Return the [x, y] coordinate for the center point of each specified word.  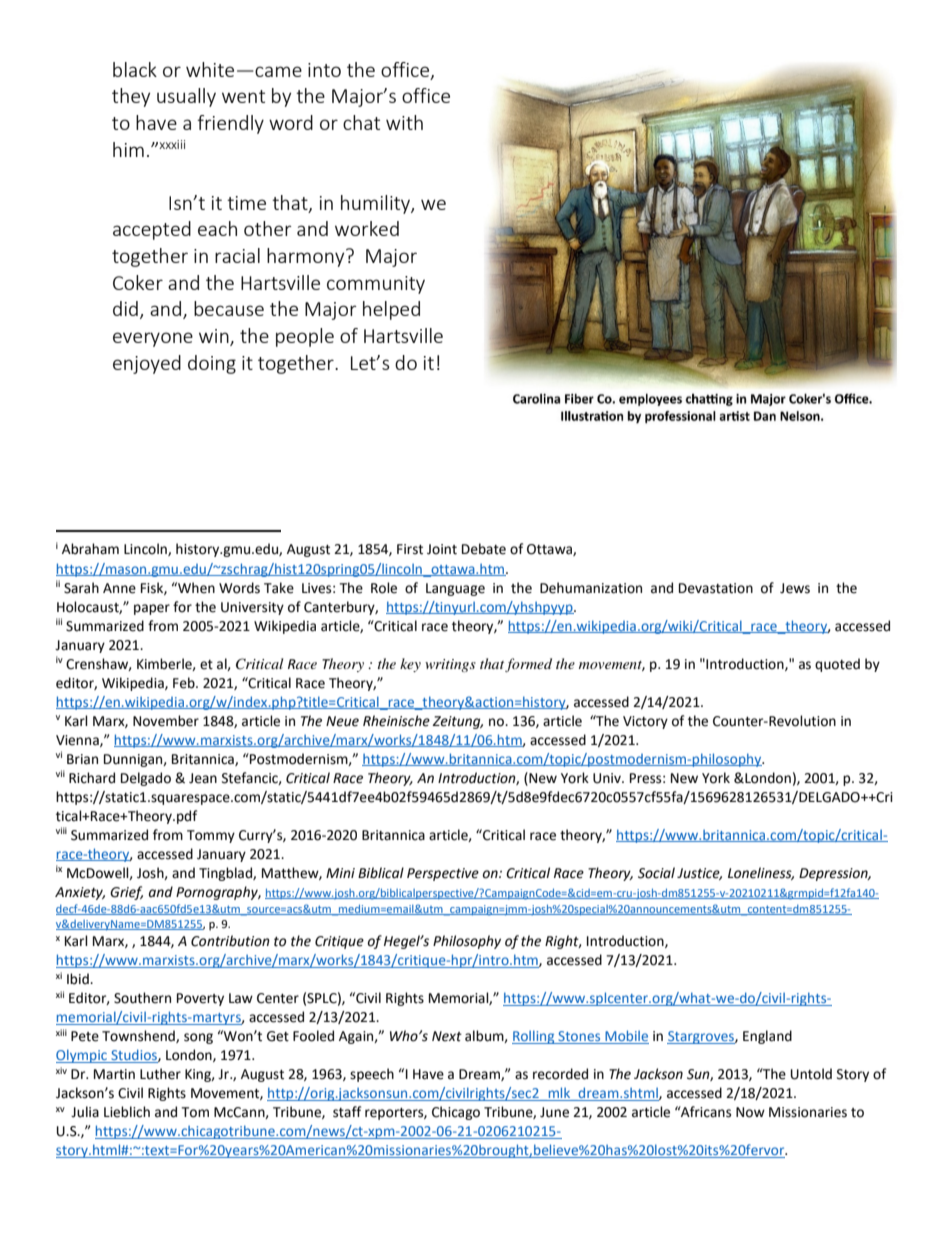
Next [447, 1036]
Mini [340, 873]
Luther [160, 1074]
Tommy [211, 836]
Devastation [716, 588]
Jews [795, 588]
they [131, 97]
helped [391, 310]
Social [656, 873]
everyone [153, 339]
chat [361, 122]
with [404, 122]
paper [152, 609]
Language [455, 589]
